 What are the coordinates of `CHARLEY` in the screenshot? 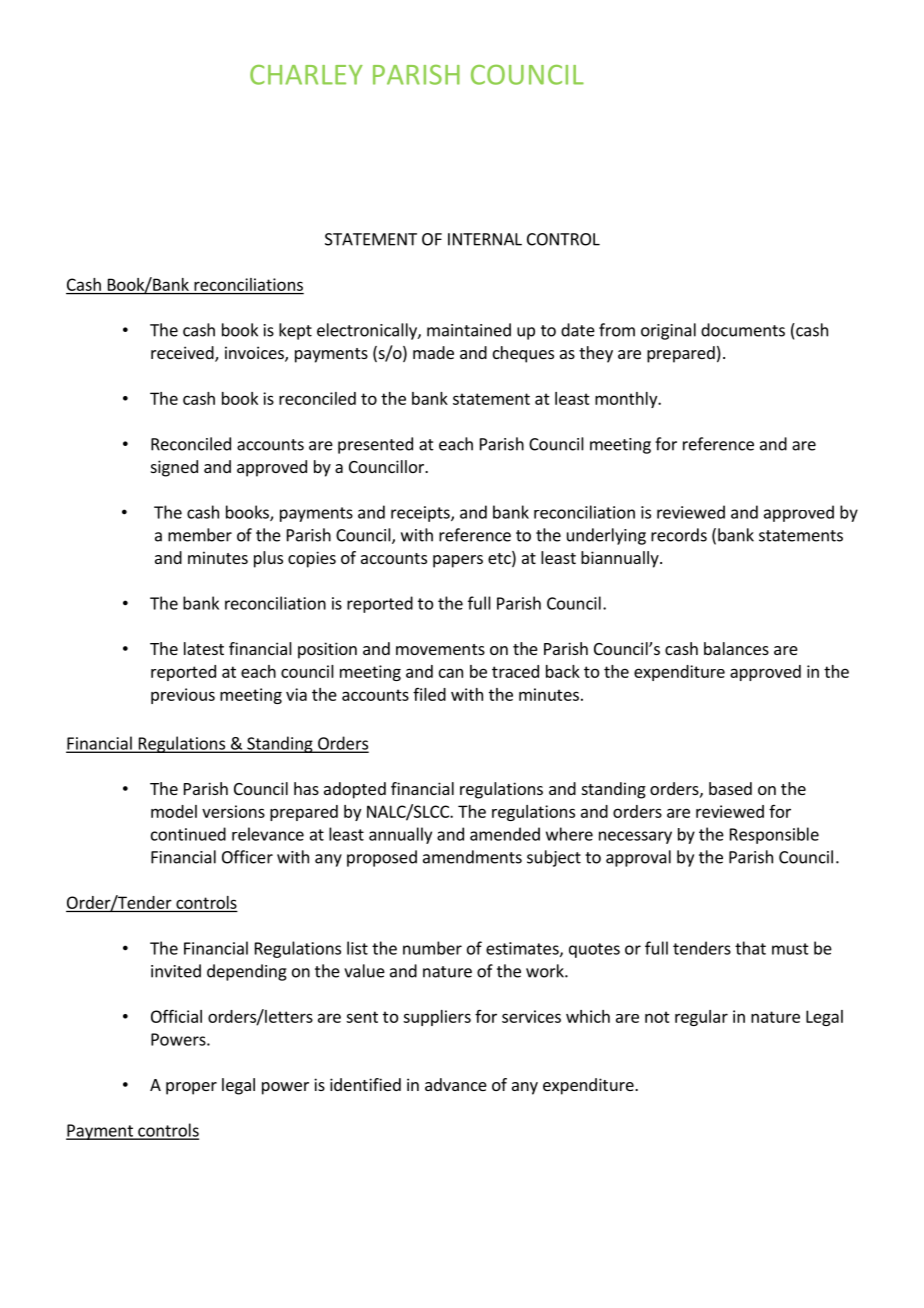 It's located at (306, 75).
